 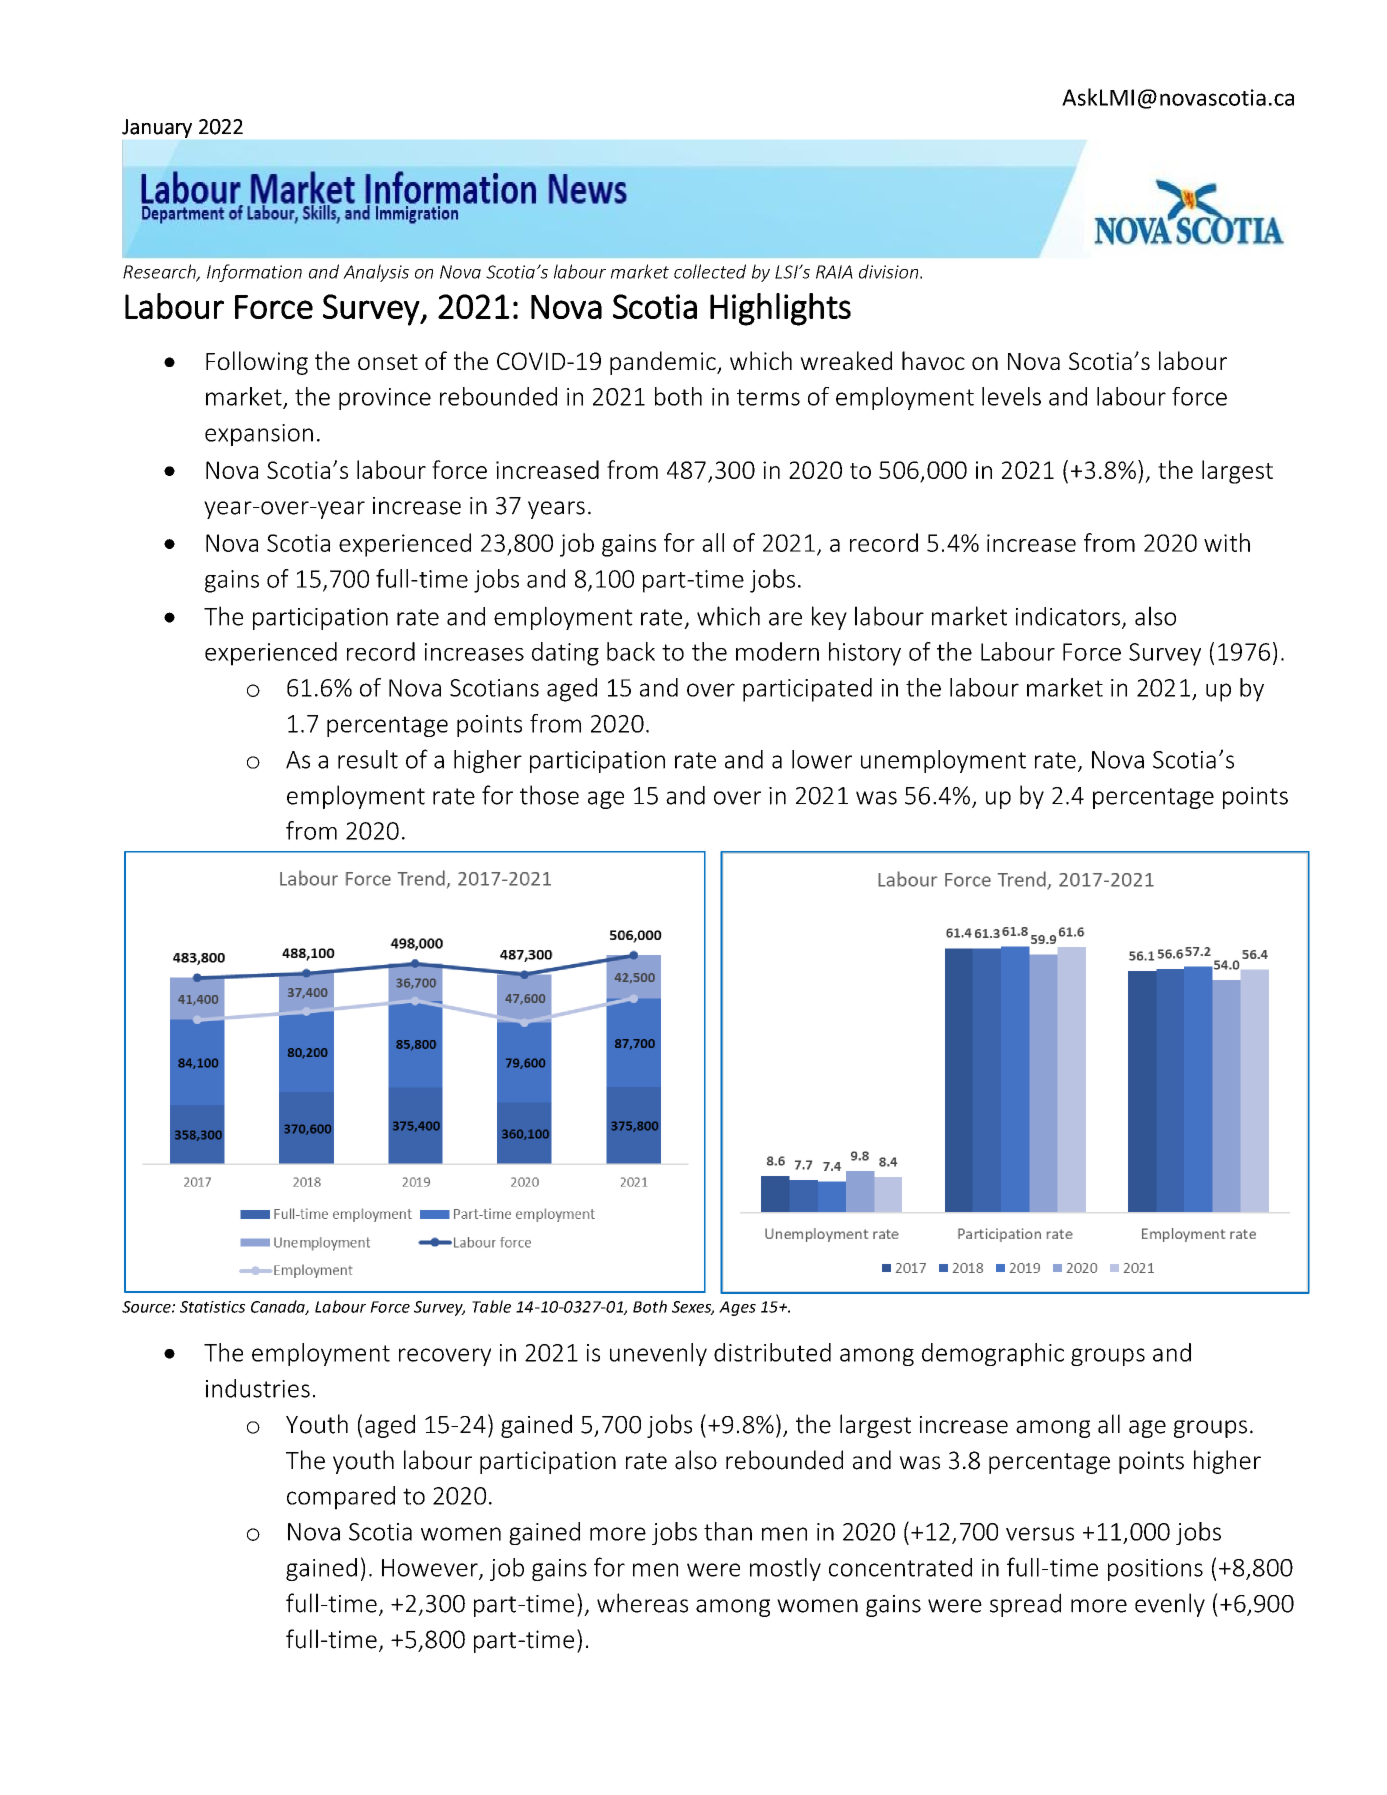 I want to click on Ages, so click(x=737, y=1308).
